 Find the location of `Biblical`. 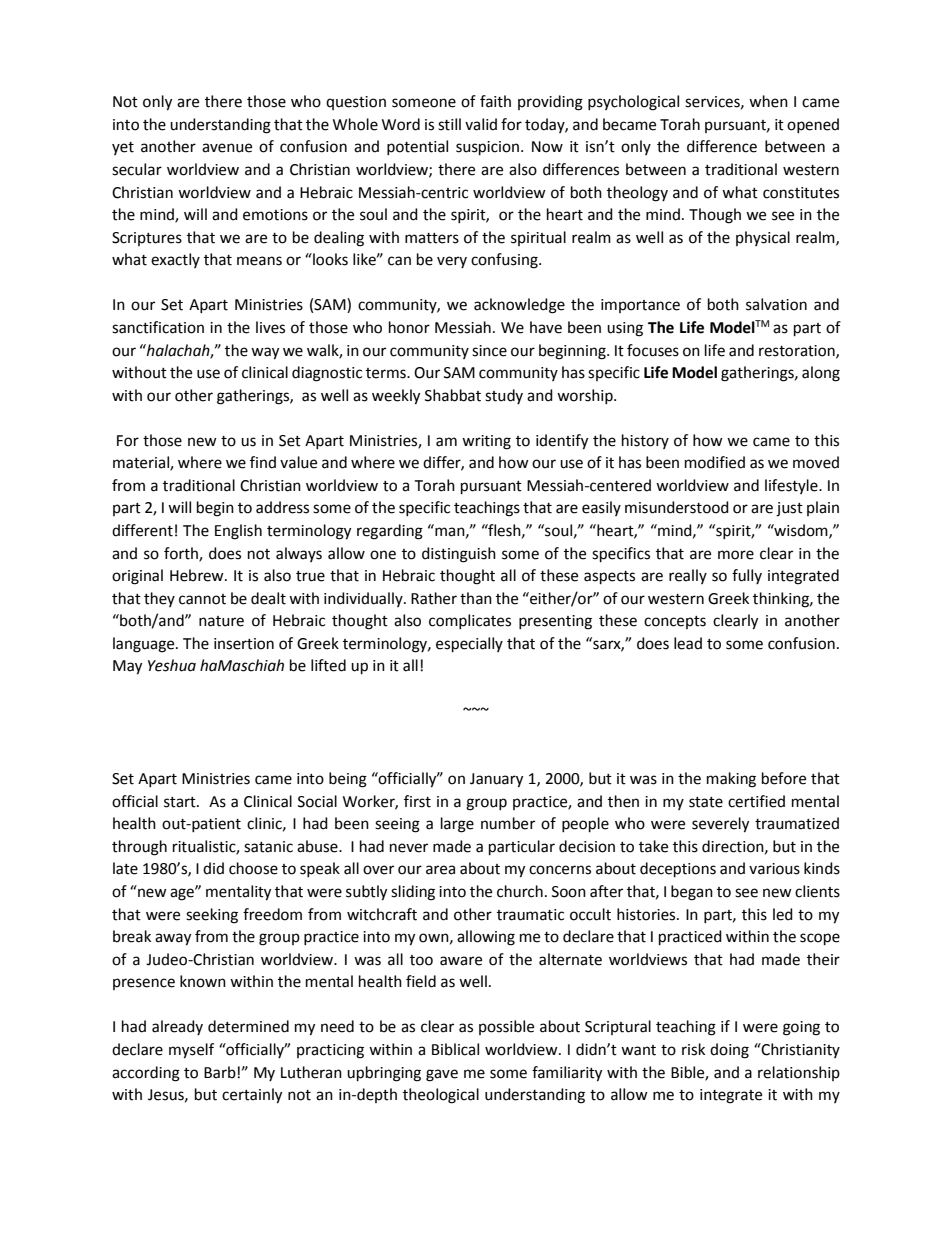

Biblical is located at coordinates (455, 1049).
